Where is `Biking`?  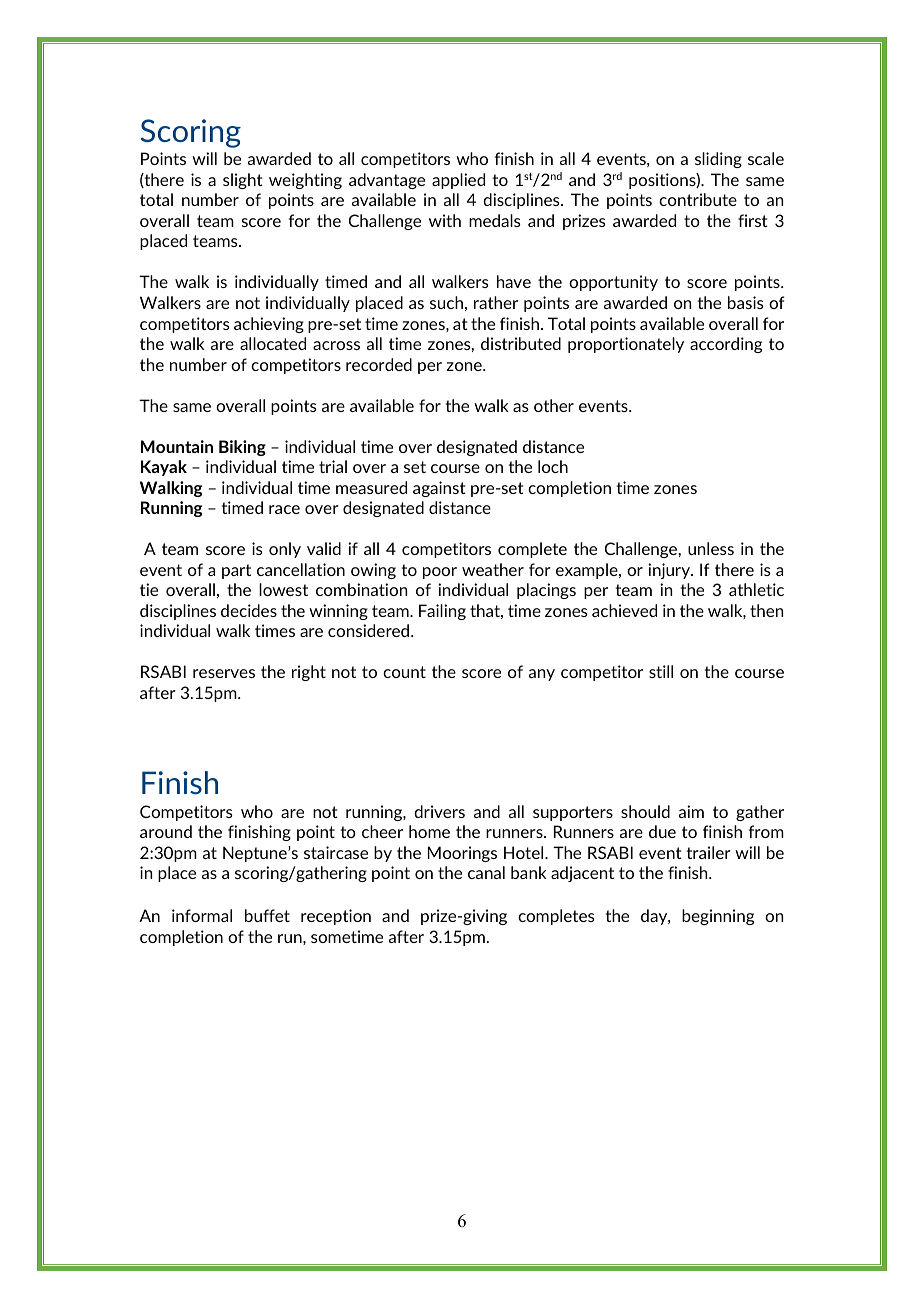 Biking is located at coordinates (242, 448).
